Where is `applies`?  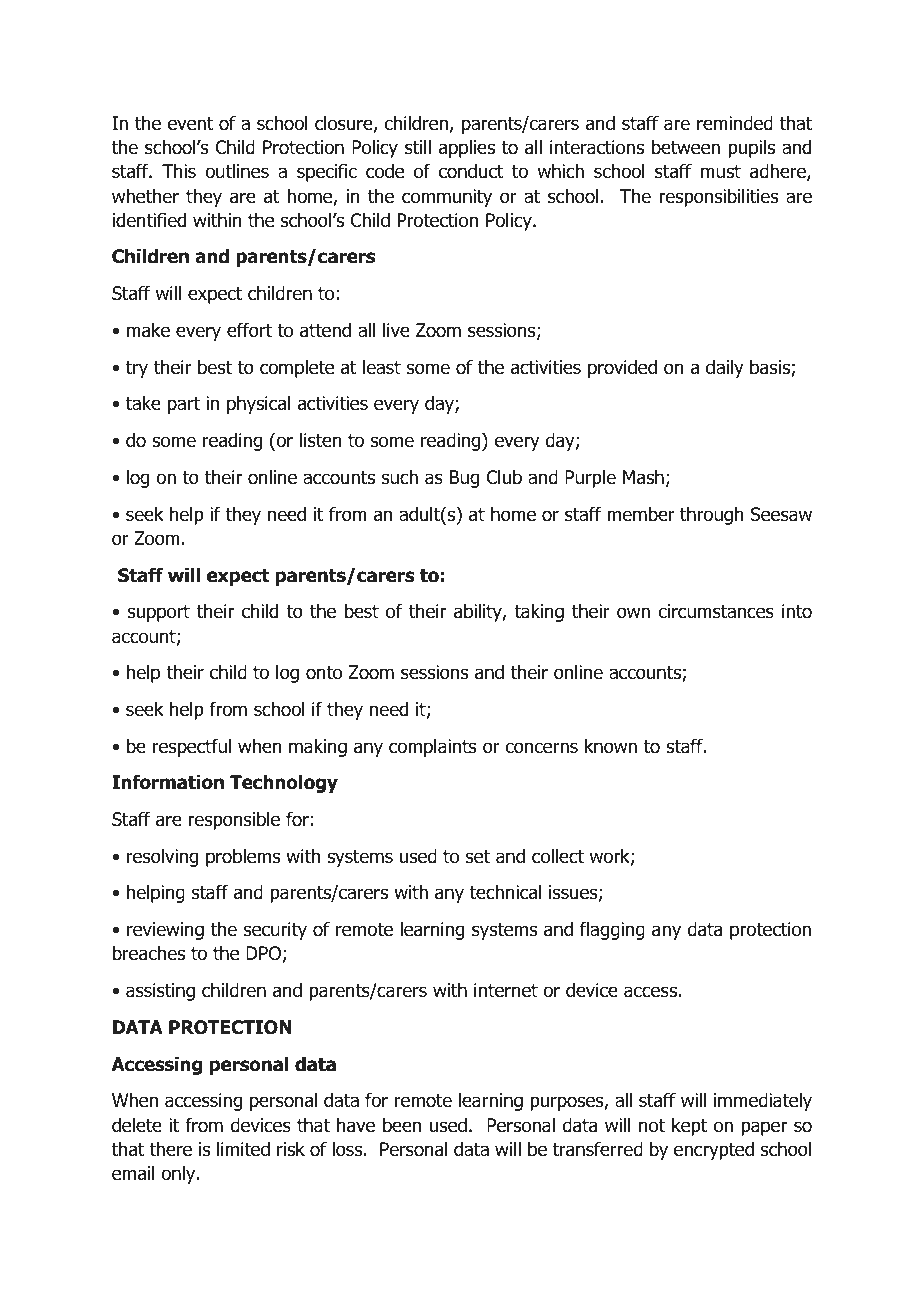 applies is located at coordinates (467, 149).
